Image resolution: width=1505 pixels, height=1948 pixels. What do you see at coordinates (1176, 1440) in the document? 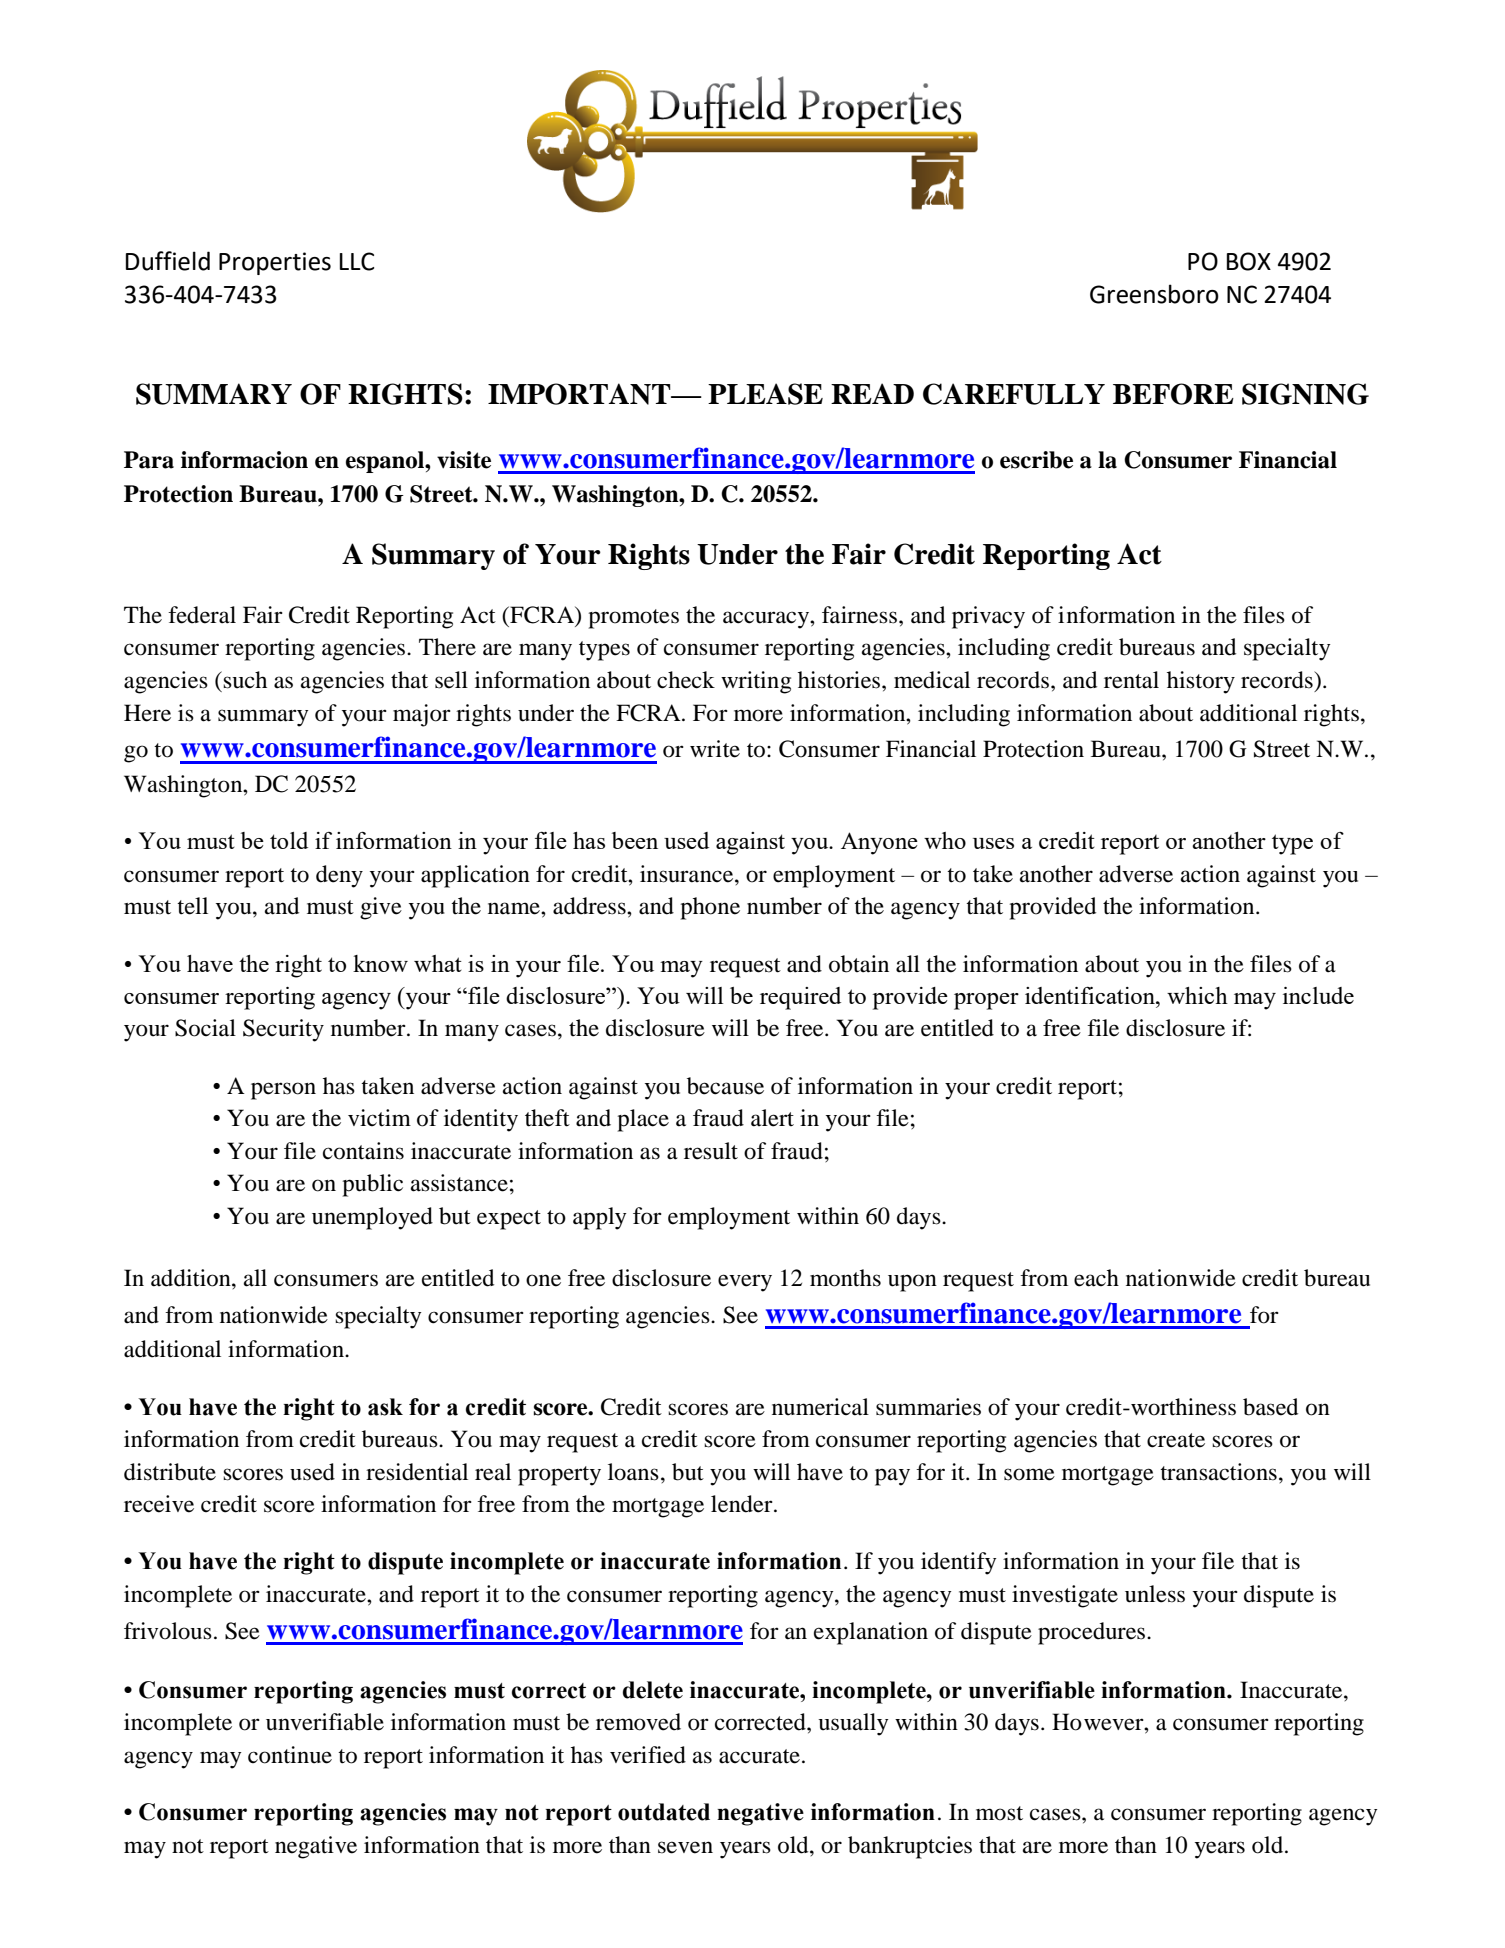
I see `create` at bounding box center [1176, 1440].
